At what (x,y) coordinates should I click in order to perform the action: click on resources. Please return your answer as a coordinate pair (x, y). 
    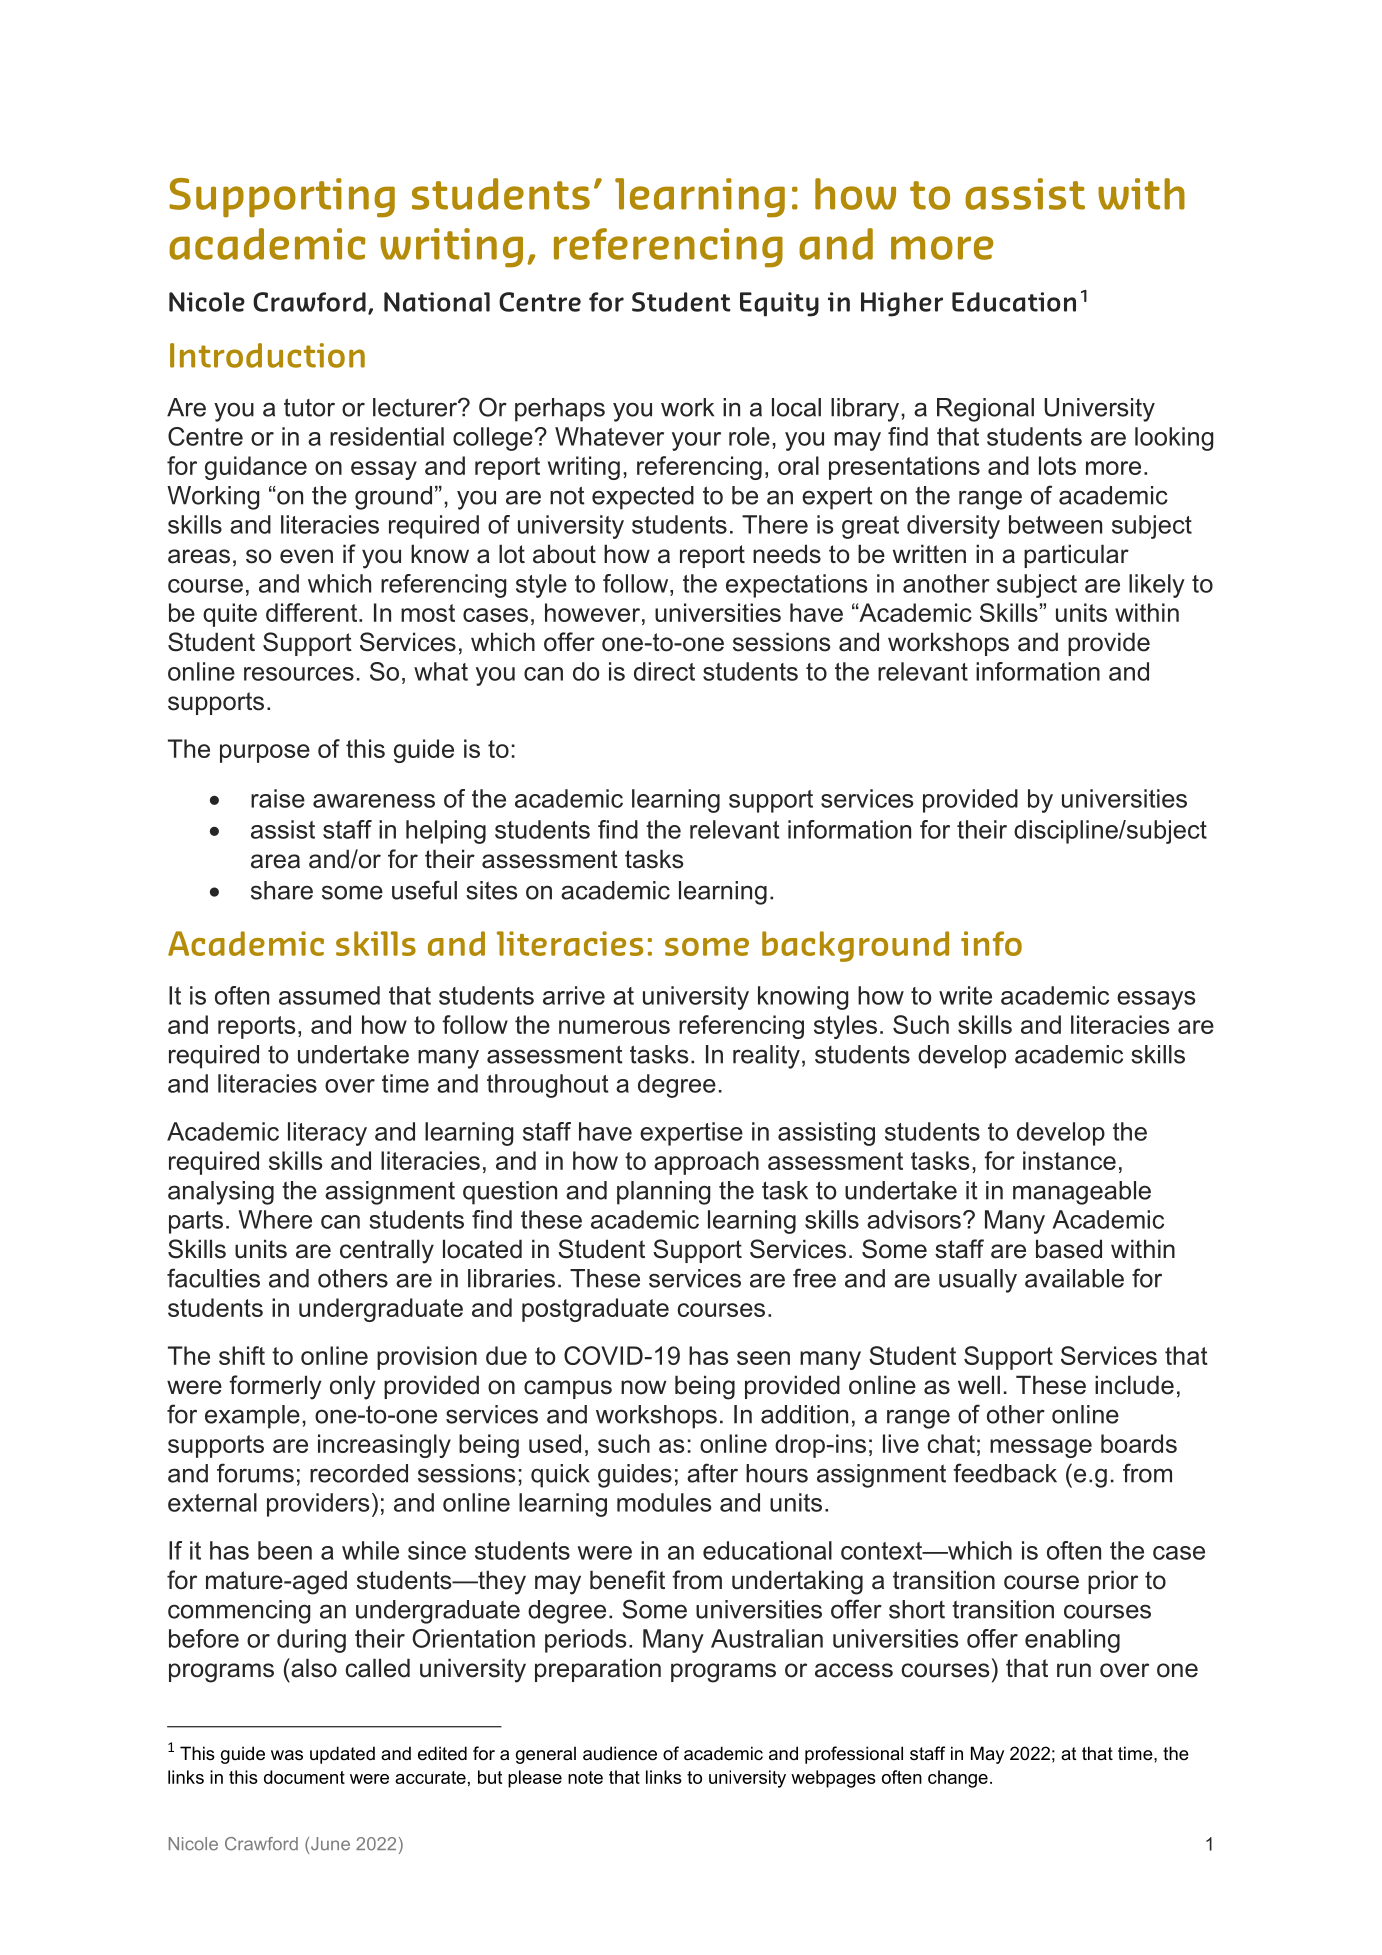
    Looking at the image, I should click on (299, 674).
